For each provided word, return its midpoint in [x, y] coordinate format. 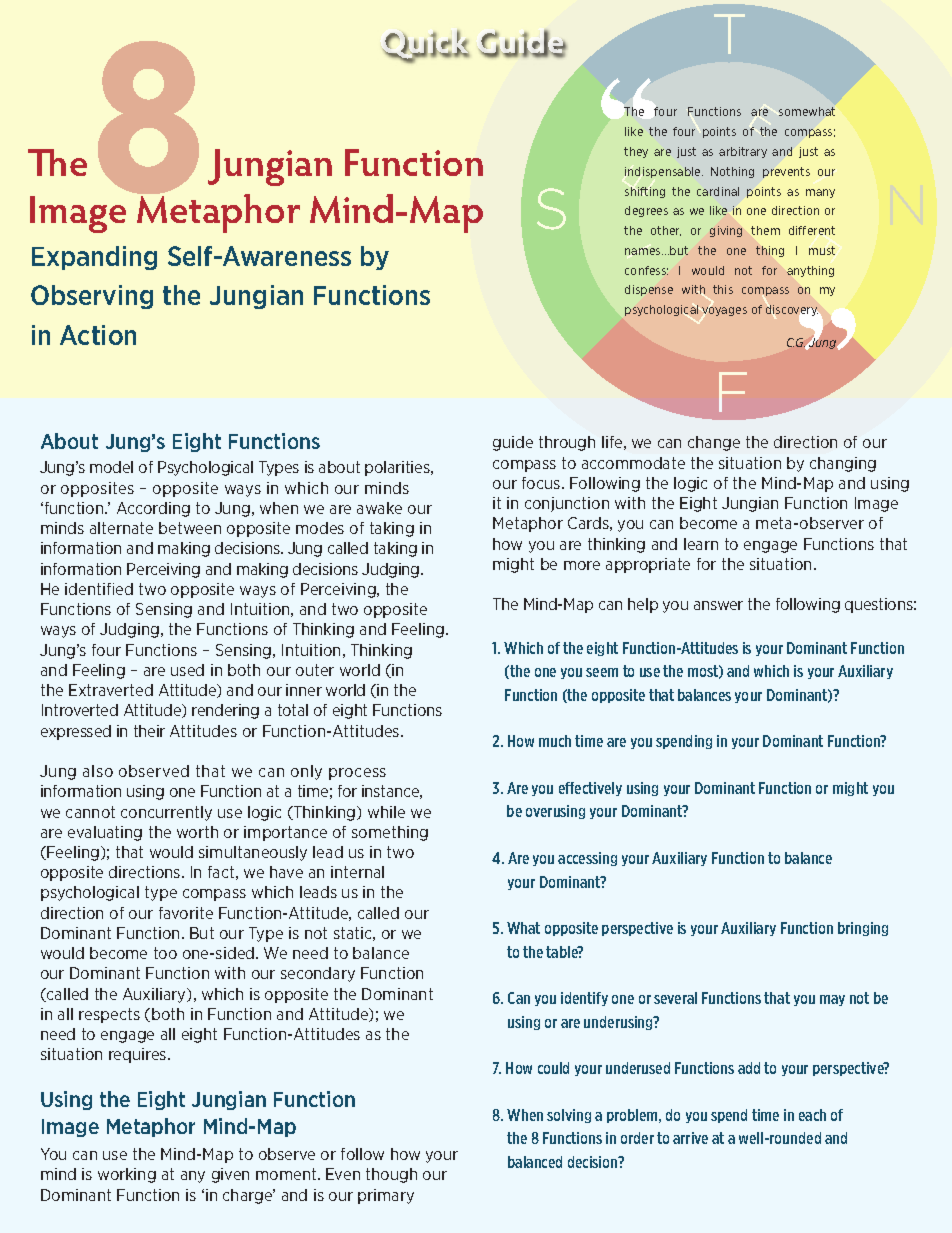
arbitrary [743, 152]
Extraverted [111, 690]
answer [718, 605]
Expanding [94, 258]
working [127, 1175]
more [582, 565]
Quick [426, 45]
